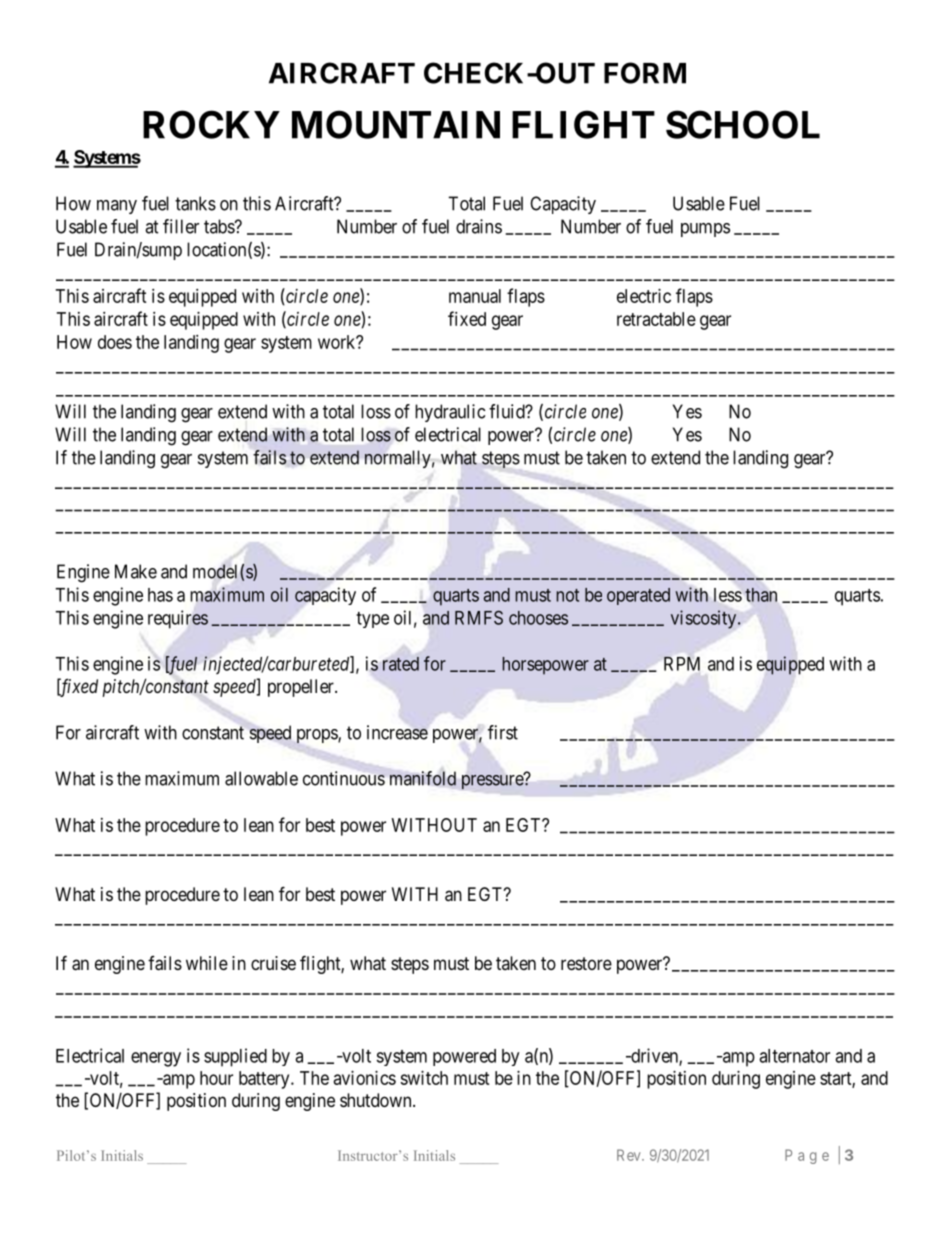  What do you see at coordinates (372, 620) in the image?
I see `type` at bounding box center [372, 620].
